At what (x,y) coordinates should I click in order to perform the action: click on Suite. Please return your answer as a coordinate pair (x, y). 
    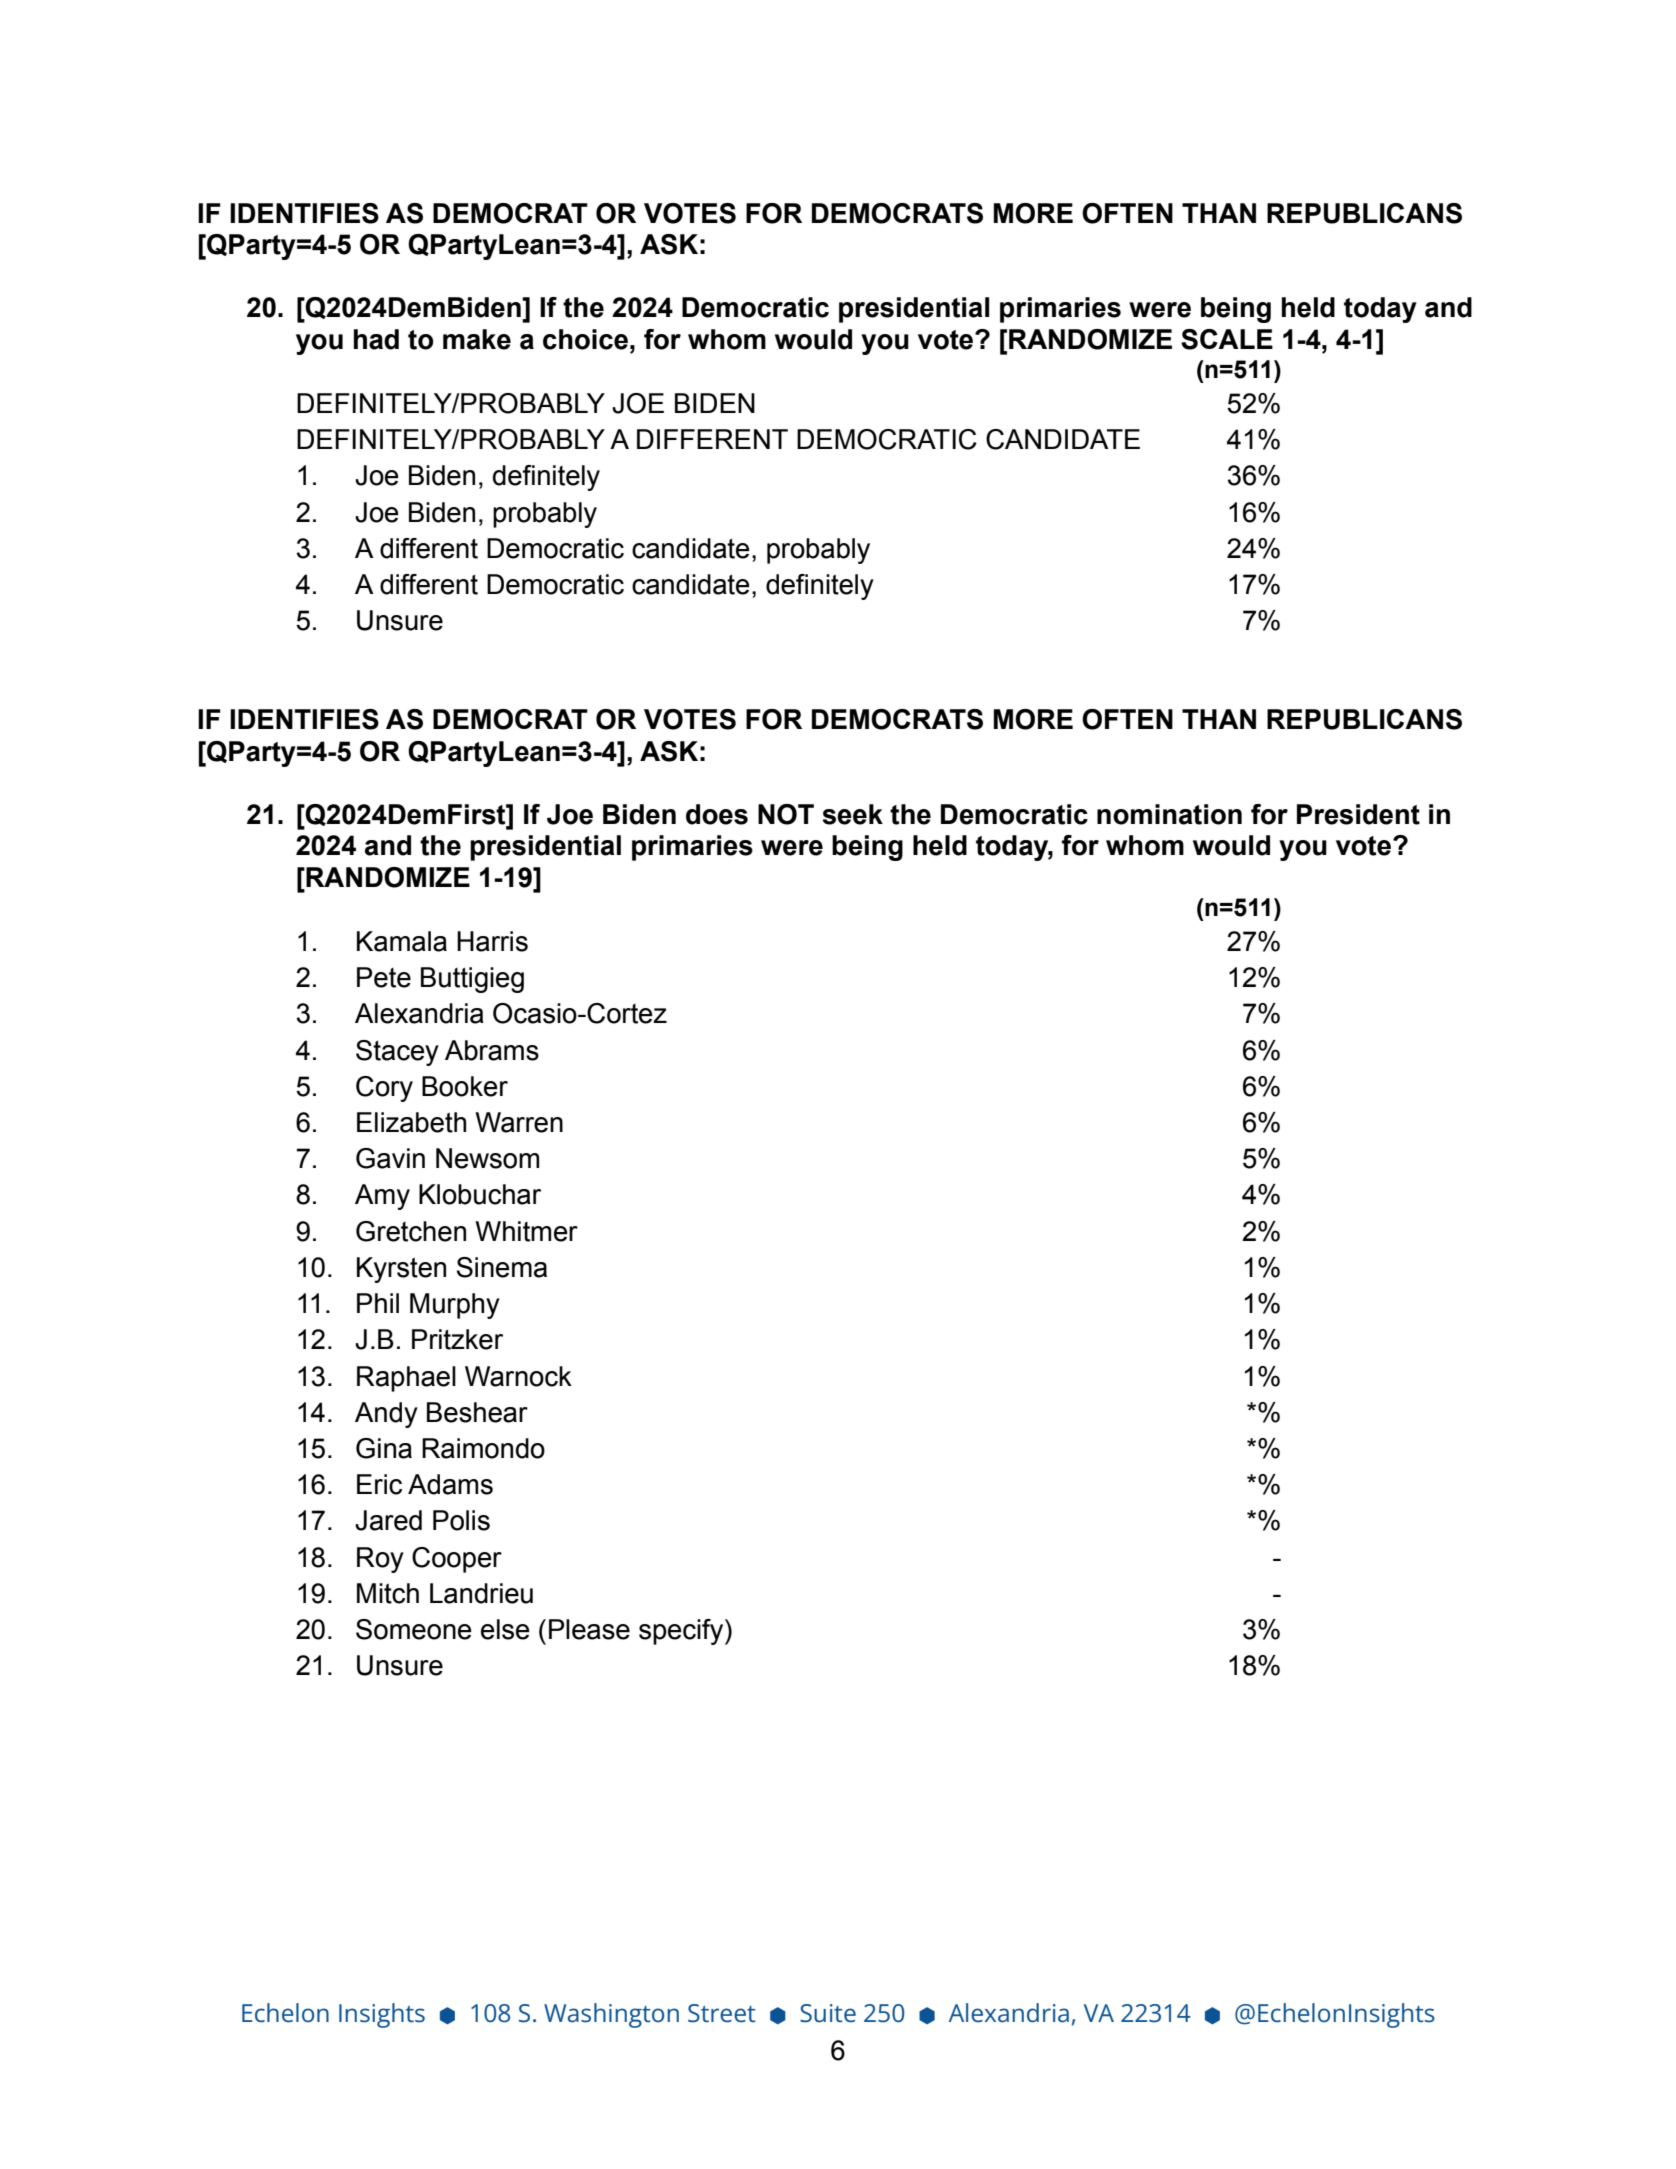
    Looking at the image, I should click on (828, 2013).
